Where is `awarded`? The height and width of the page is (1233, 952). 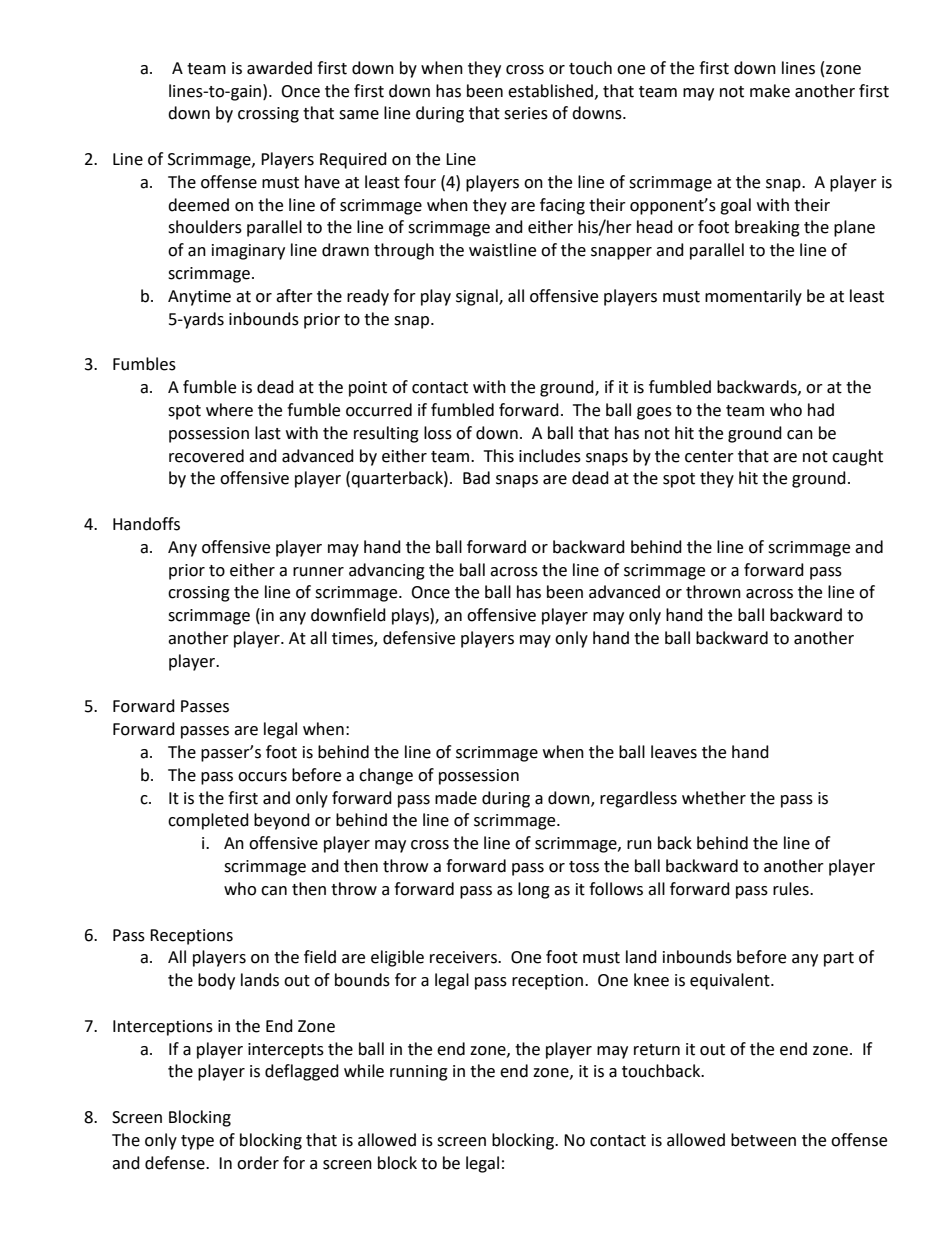
awarded is located at coordinates (279, 68).
